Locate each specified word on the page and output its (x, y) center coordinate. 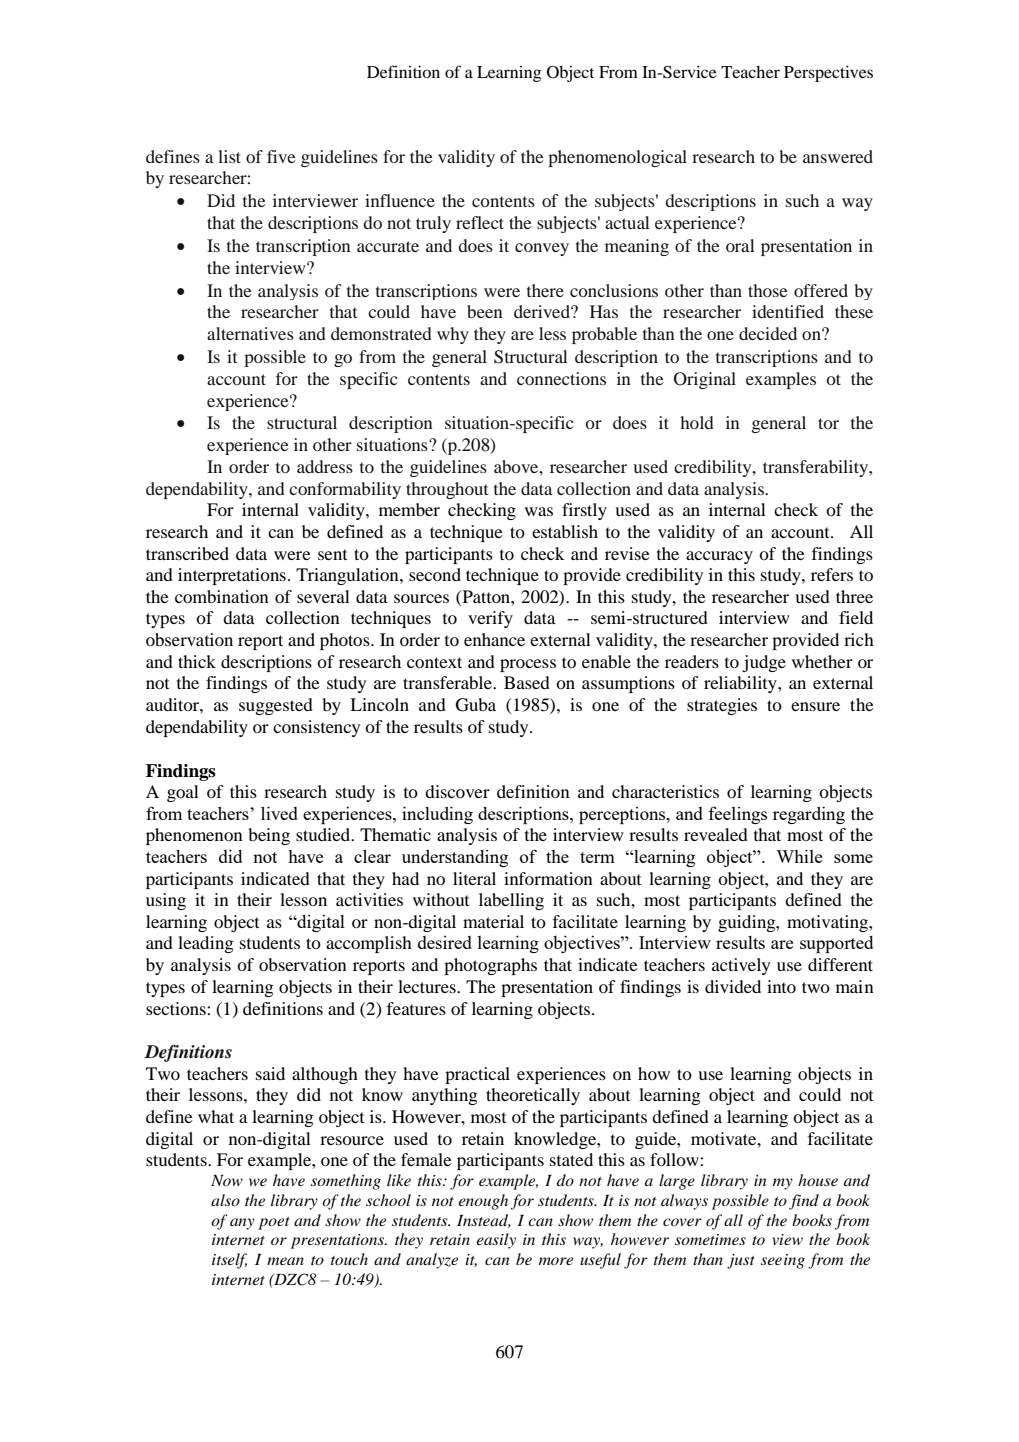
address (325, 466)
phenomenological (617, 158)
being (269, 836)
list (229, 156)
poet (274, 1223)
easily (496, 1241)
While (799, 856)
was (539, 511)
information (548, 878)
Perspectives (828, 73)
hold (697, 422)
